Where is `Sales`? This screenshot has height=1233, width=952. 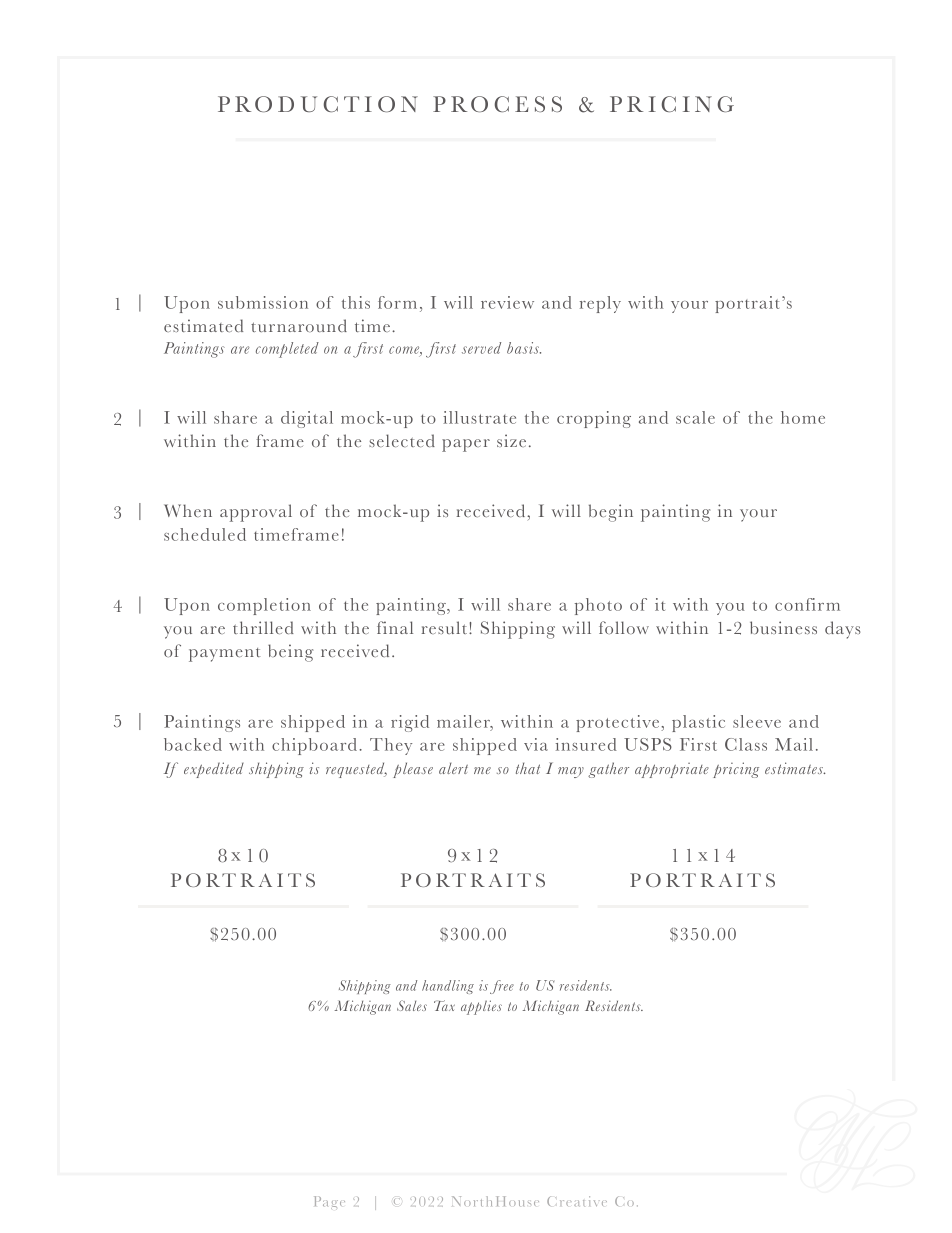
Sales is located at coordinates (412, 1005).
